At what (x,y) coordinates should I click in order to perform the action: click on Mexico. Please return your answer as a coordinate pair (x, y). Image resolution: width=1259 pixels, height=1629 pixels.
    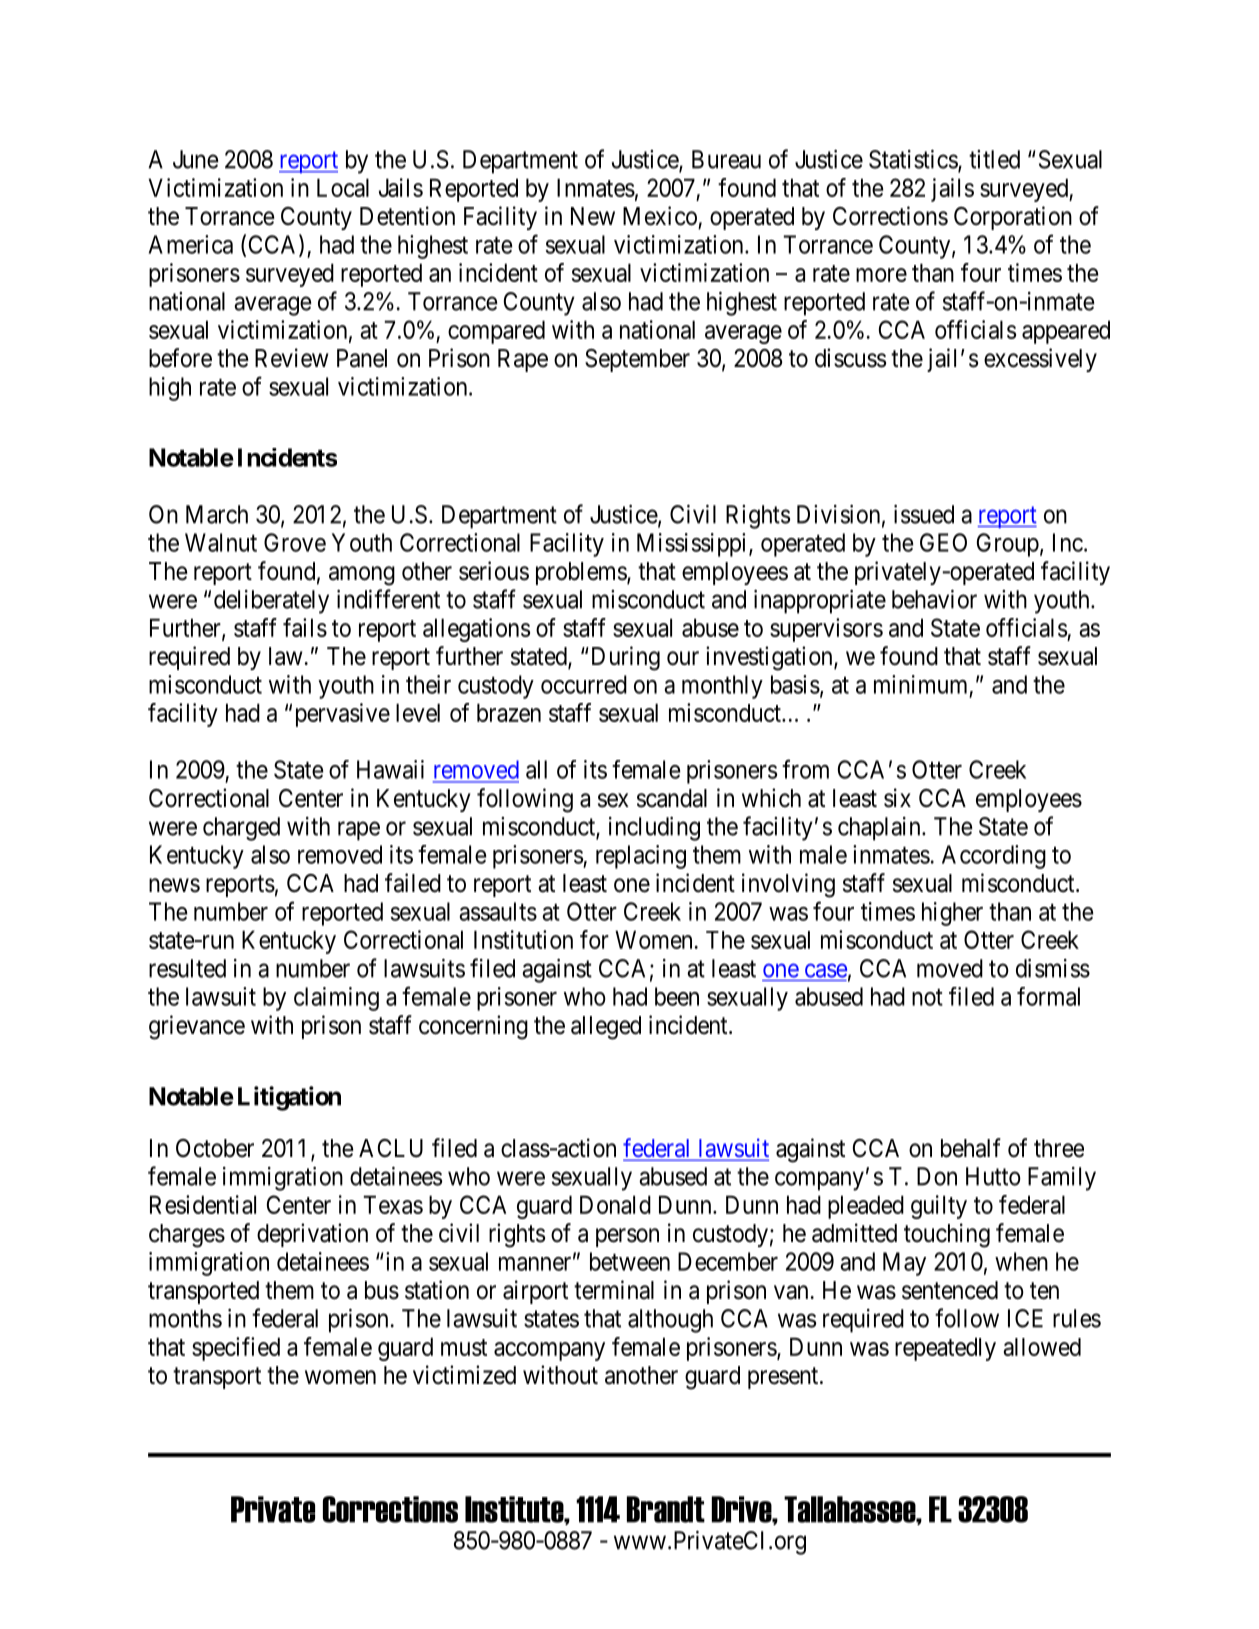
    Looking at the image, I should click on (660, 216).
